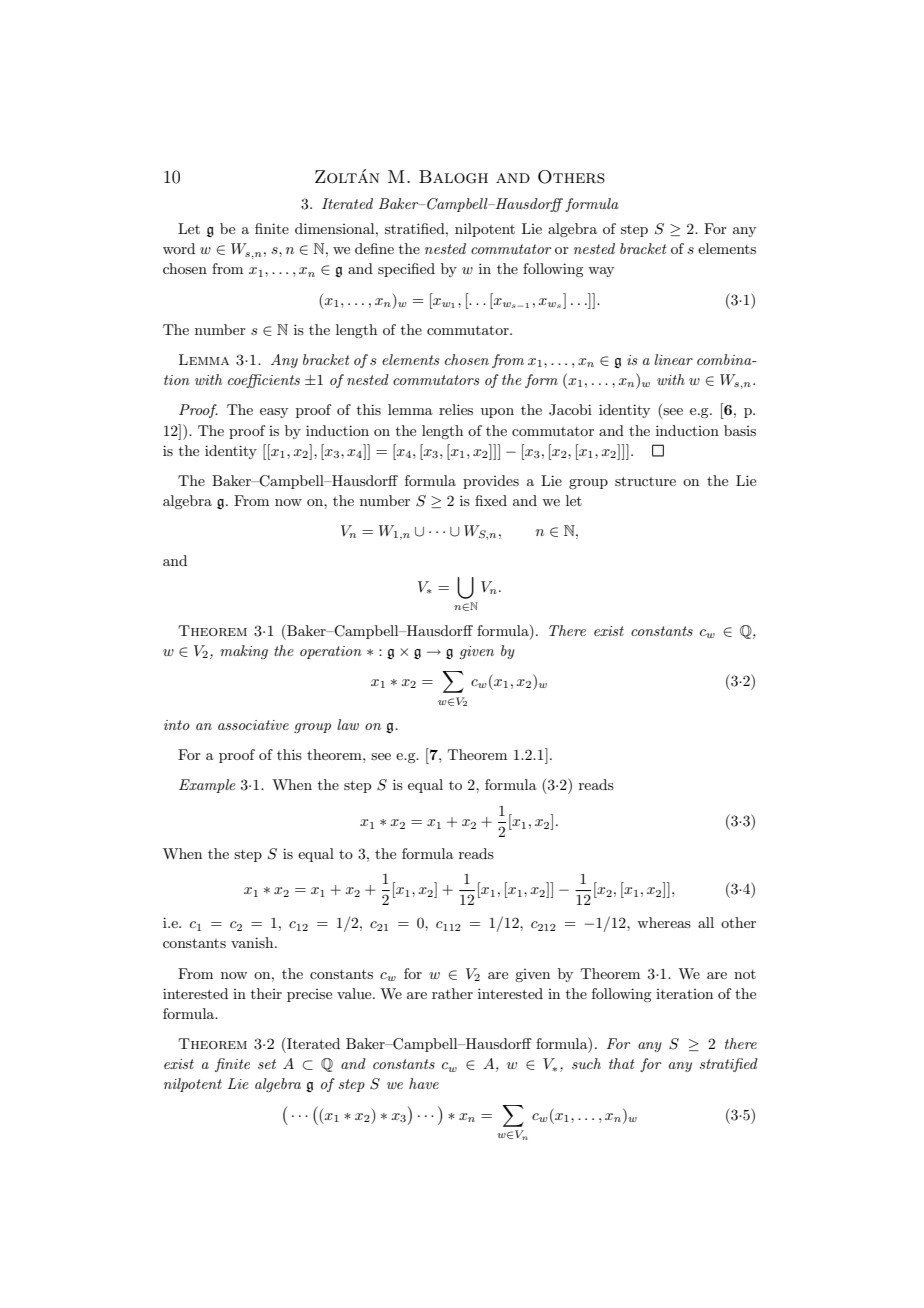  I want to click on vanish, so click(253, 942).
